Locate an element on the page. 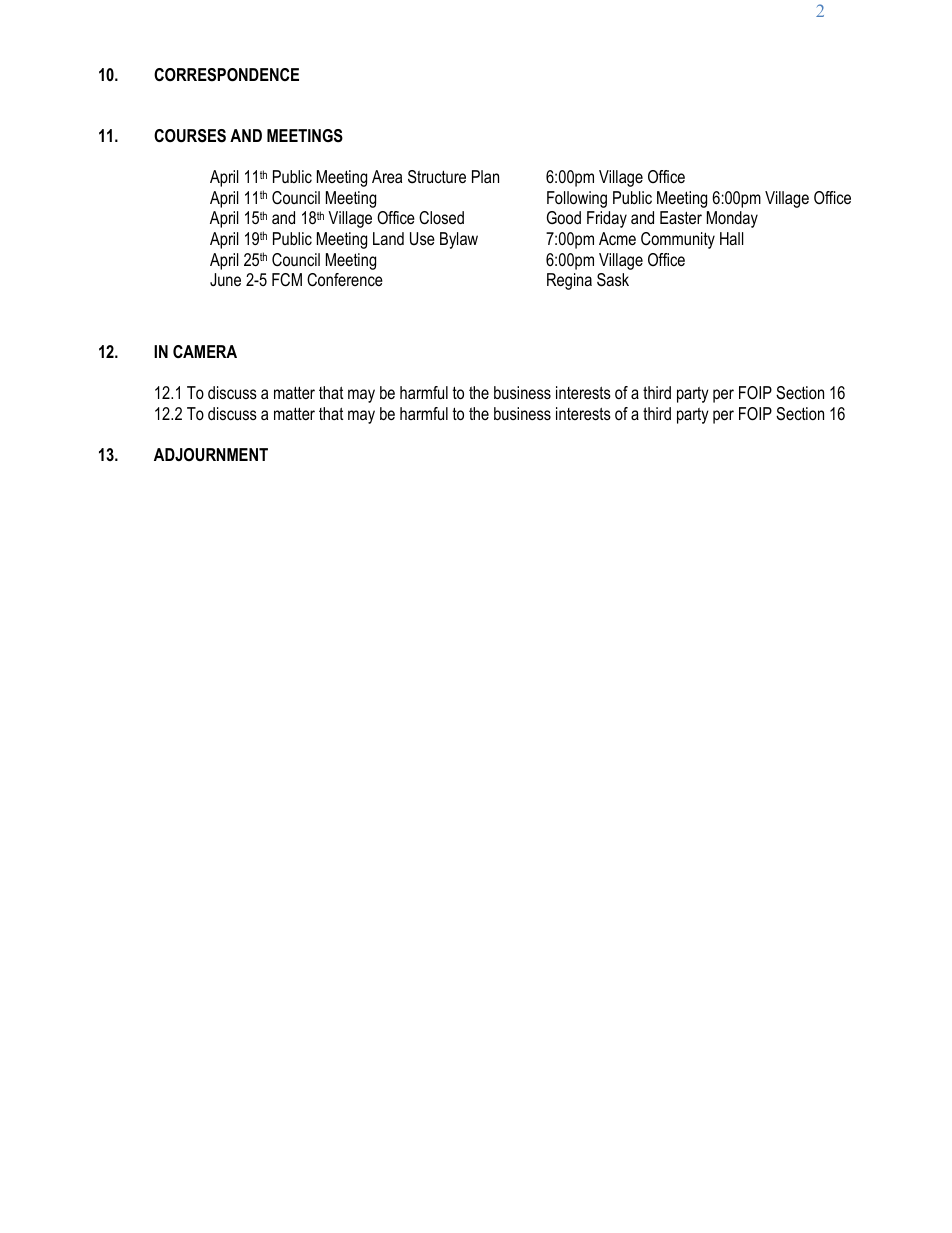 Image resolution: width=952 pixels, height=1233 pixels. ADJOURNMENT is located at coordinates (211, 454).
